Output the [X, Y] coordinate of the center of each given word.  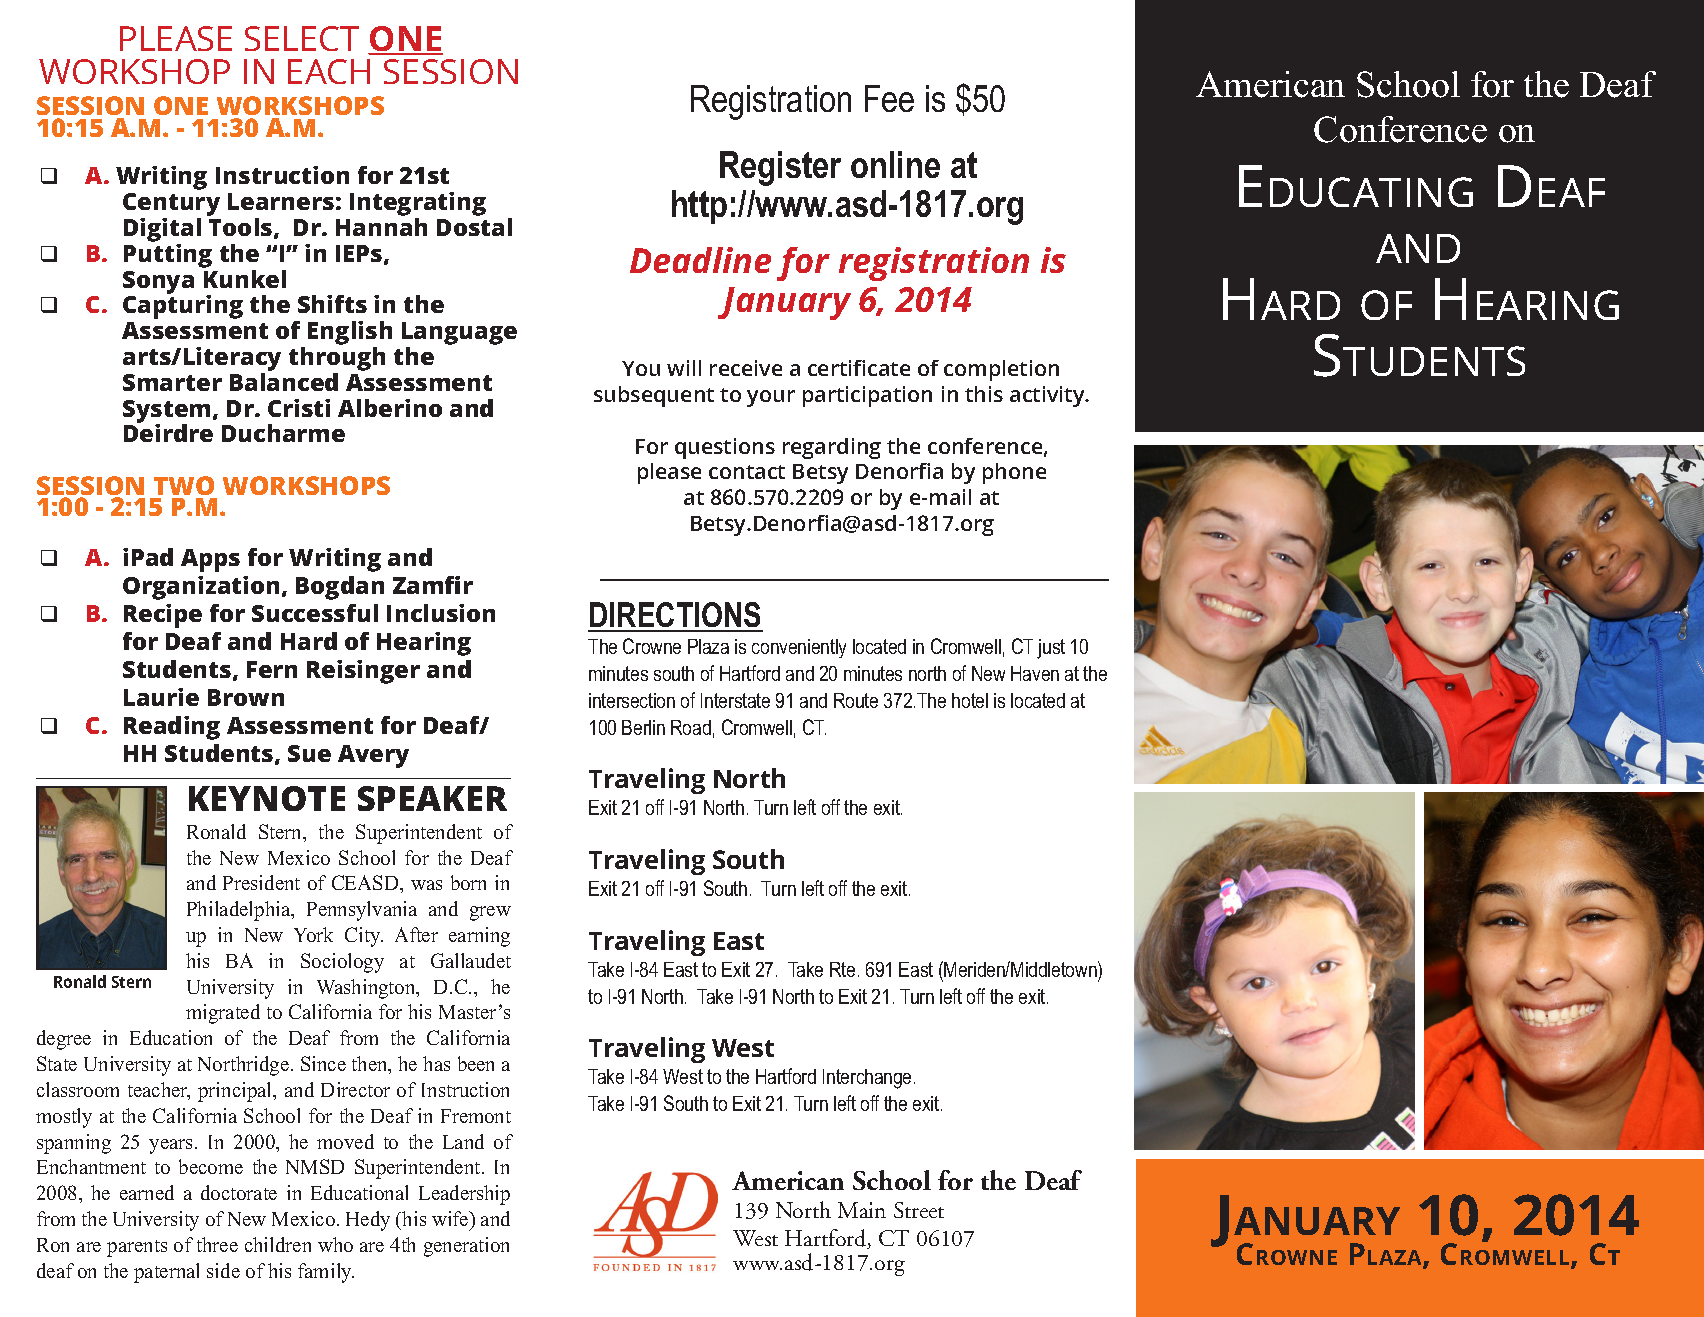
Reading [172, 728]
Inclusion [441, 613]
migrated [223, 1014]
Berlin [643, 727]
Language [459, 335]
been [476, 1063]
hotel [970, 700]
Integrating [418, 205]
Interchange [867, 1079]
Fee [889, 98]
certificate [859, 368]
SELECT [302, 38]
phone [1014, 473]
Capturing [183, 306]
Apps [210, 560]
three [217, 1244]
